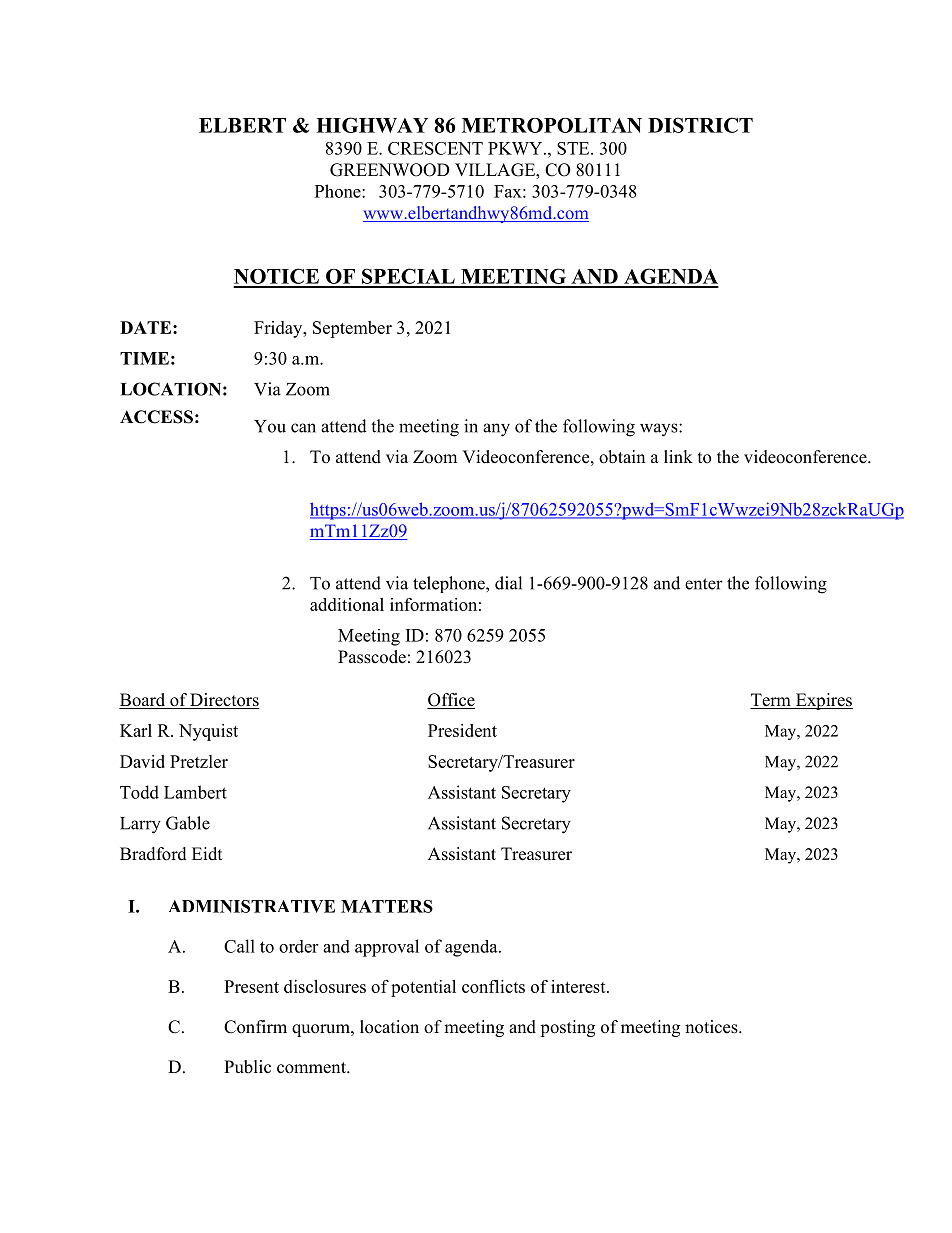 This screenshot has width=952, height=1233. I want to click on Term, so click(771, 701).
